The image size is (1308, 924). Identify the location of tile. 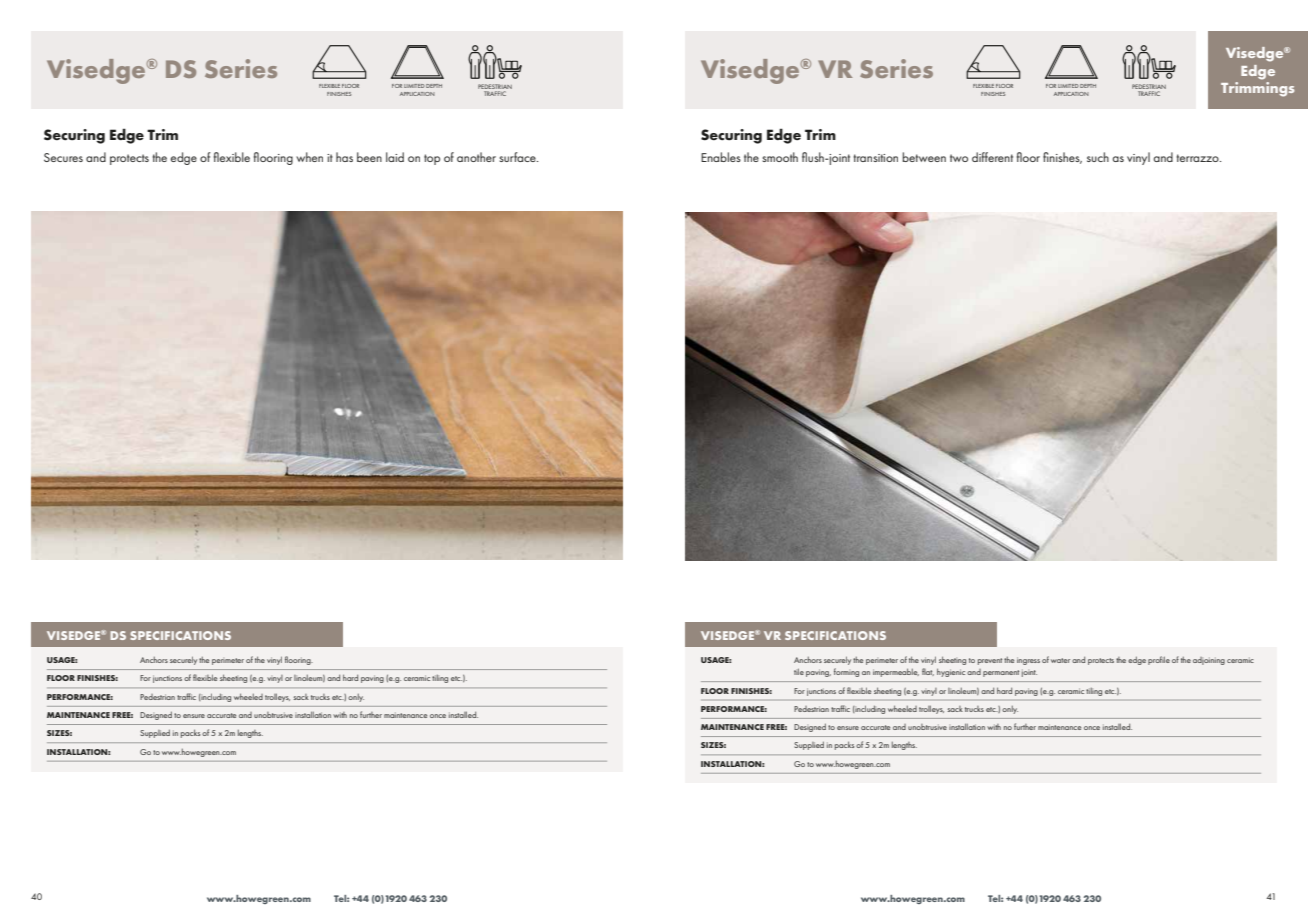
(799, 671).
